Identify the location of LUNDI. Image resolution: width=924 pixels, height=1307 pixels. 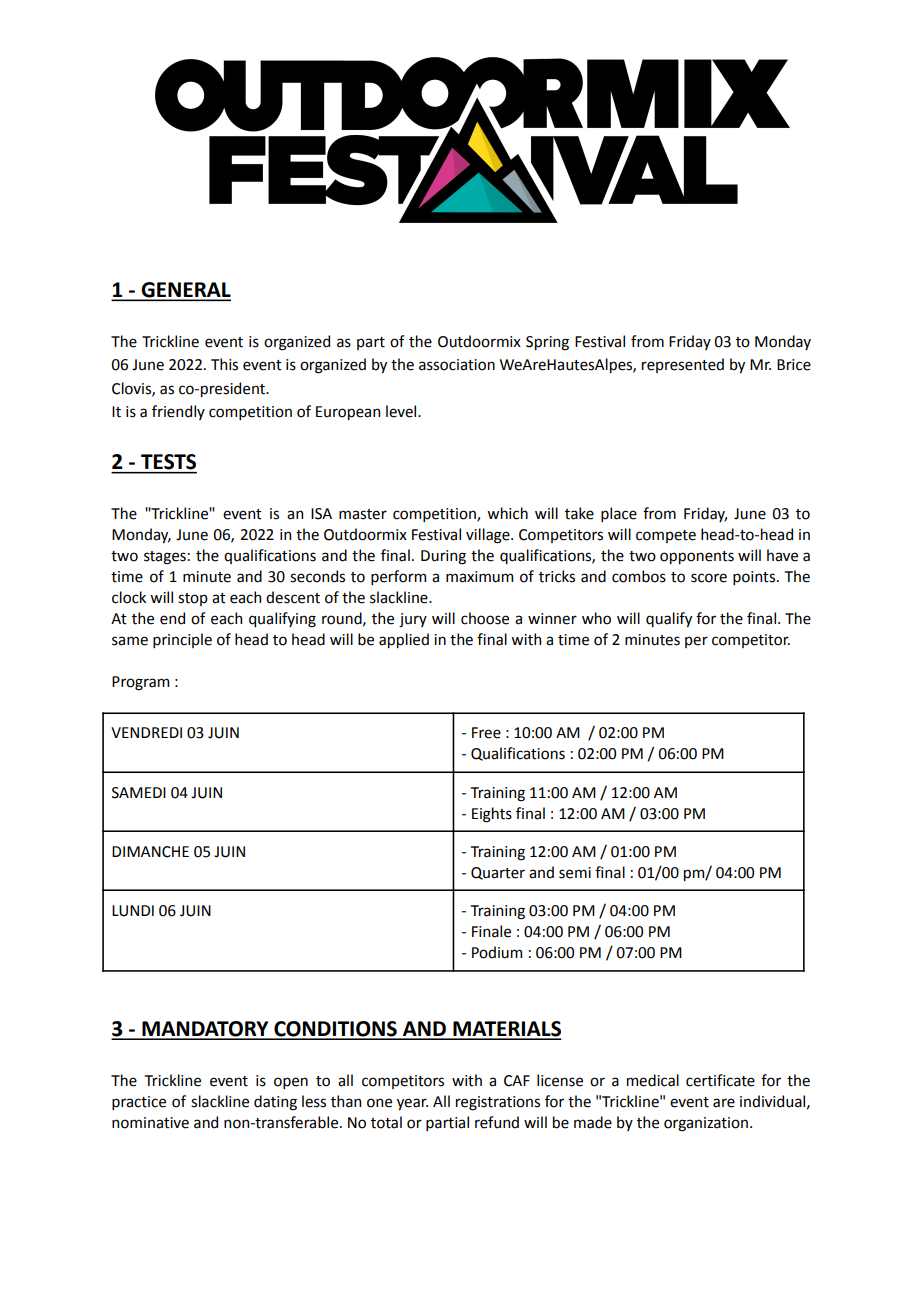
(133, 911).
